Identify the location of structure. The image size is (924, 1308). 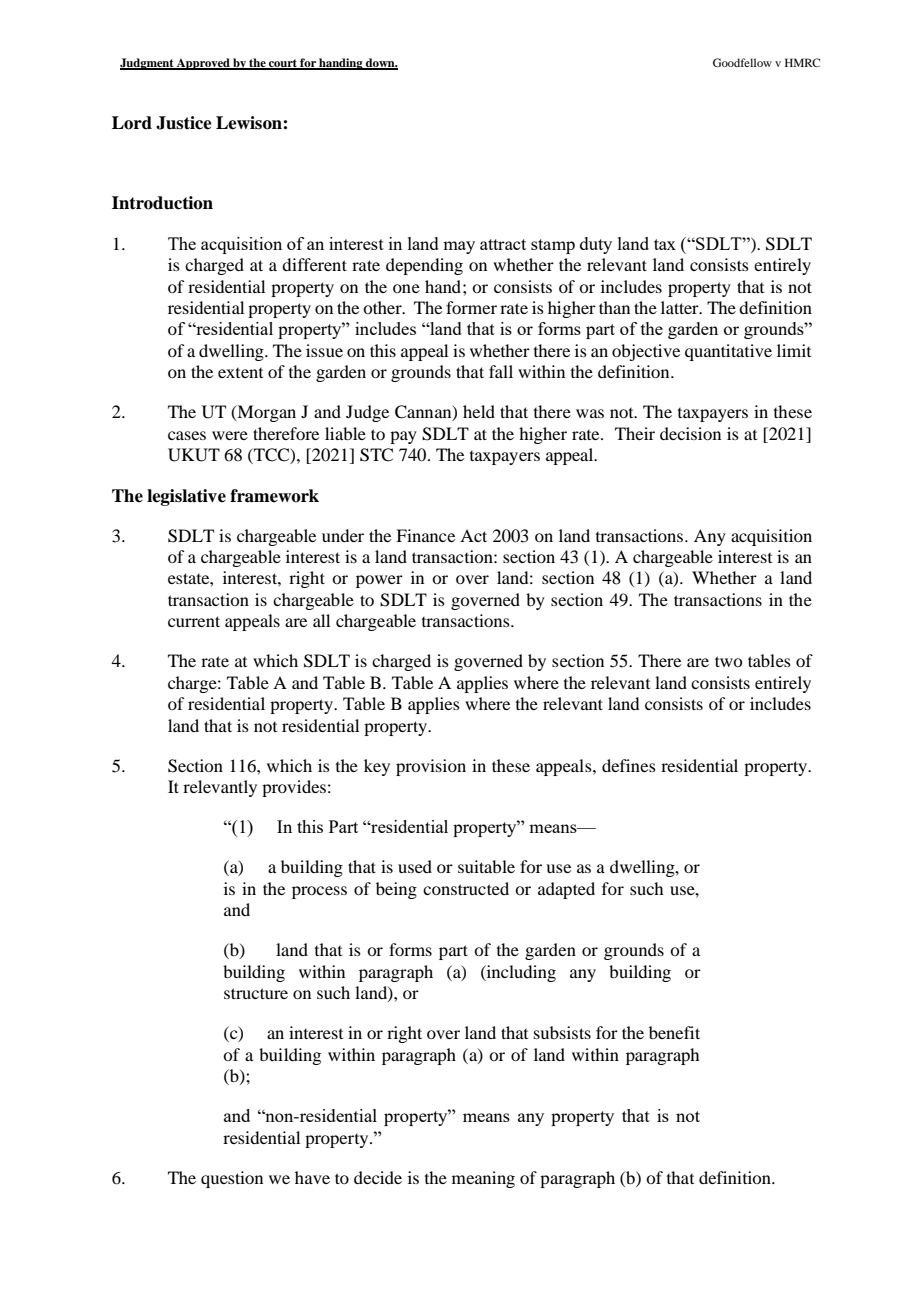
(256, 993).
